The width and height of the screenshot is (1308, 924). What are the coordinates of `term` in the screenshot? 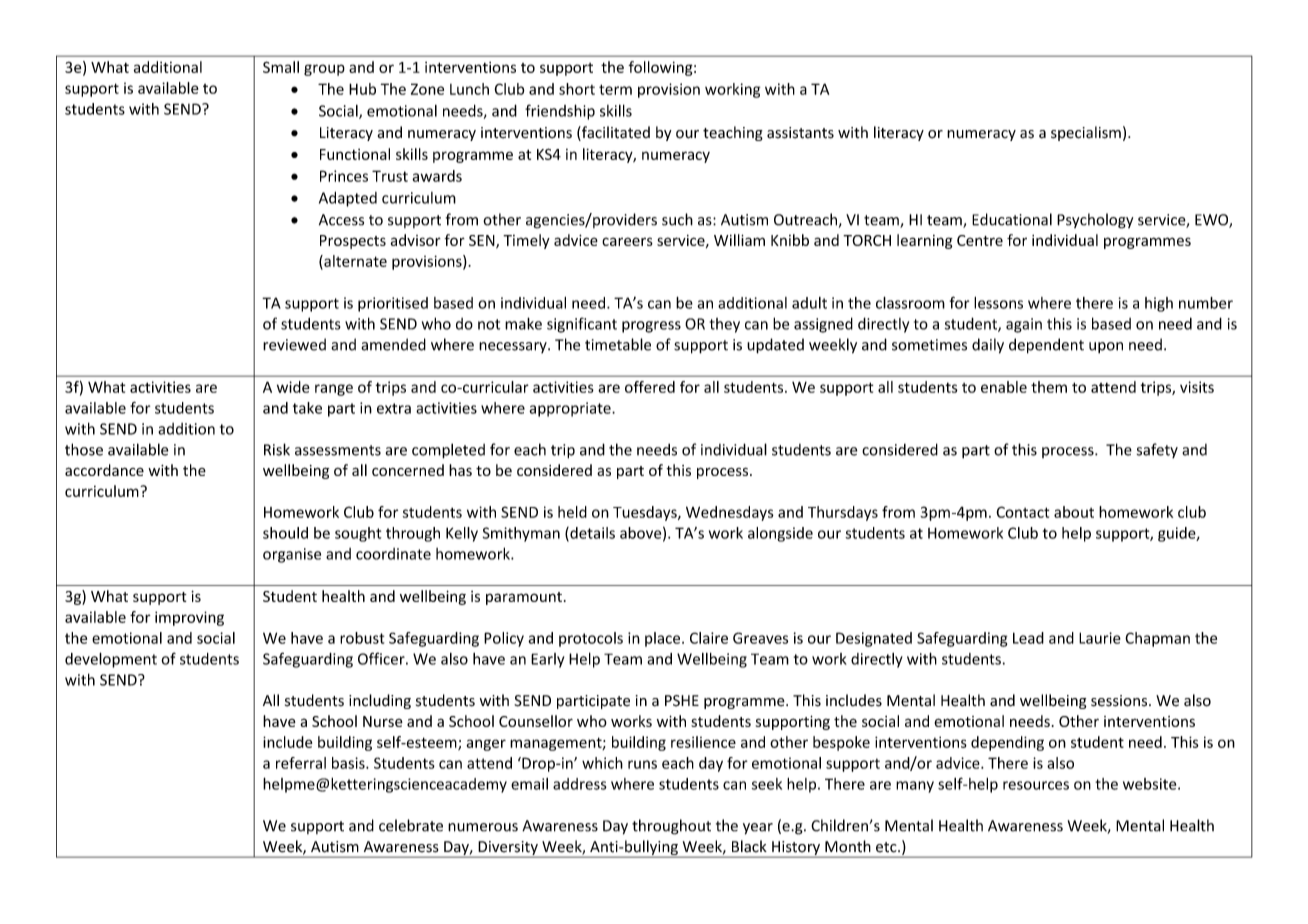 It's located at (615, 89).
